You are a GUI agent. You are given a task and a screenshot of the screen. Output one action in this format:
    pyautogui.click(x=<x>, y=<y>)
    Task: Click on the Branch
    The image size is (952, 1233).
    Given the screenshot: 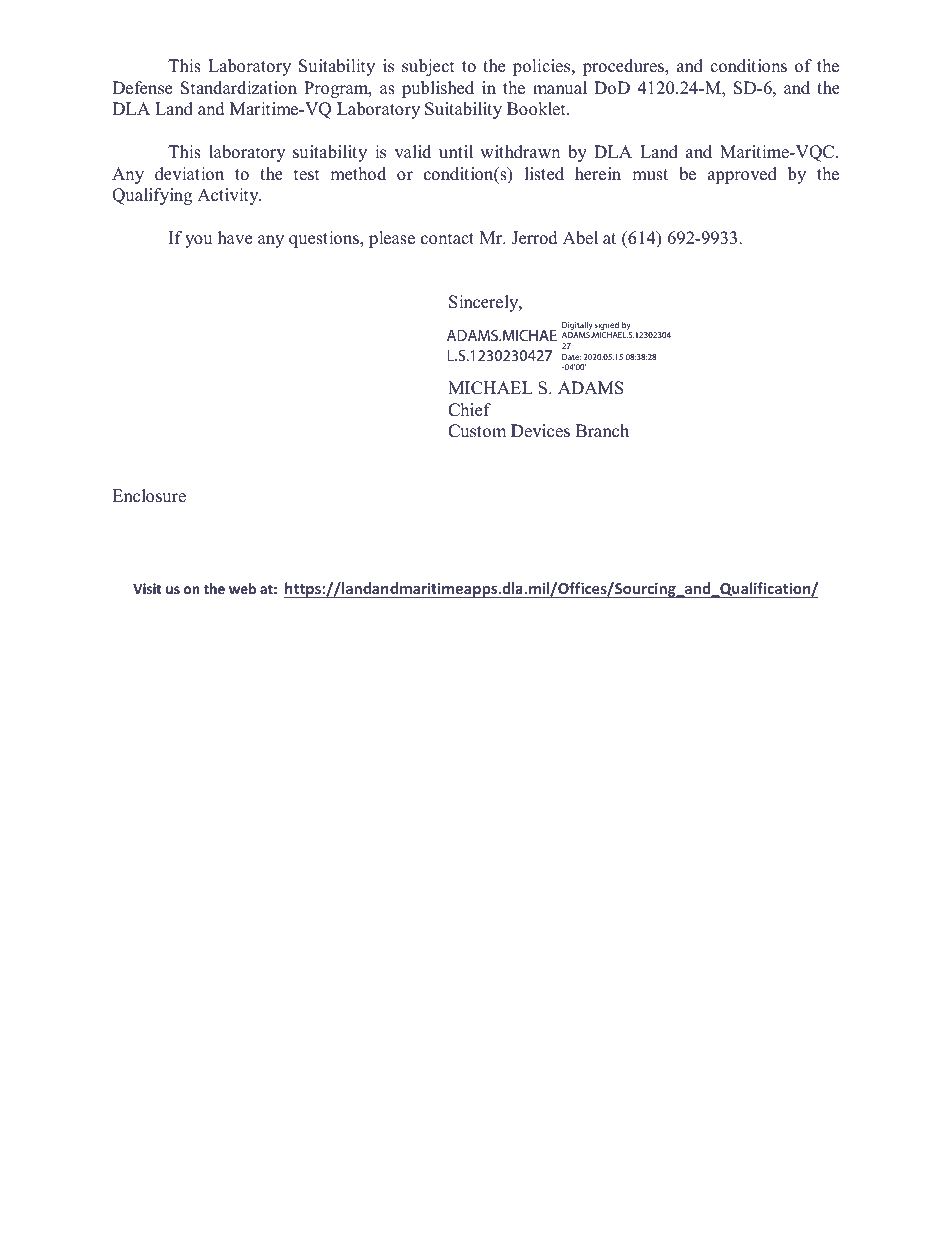 What is the action you would take?
    pyautogui.click(x=602, y=431)
